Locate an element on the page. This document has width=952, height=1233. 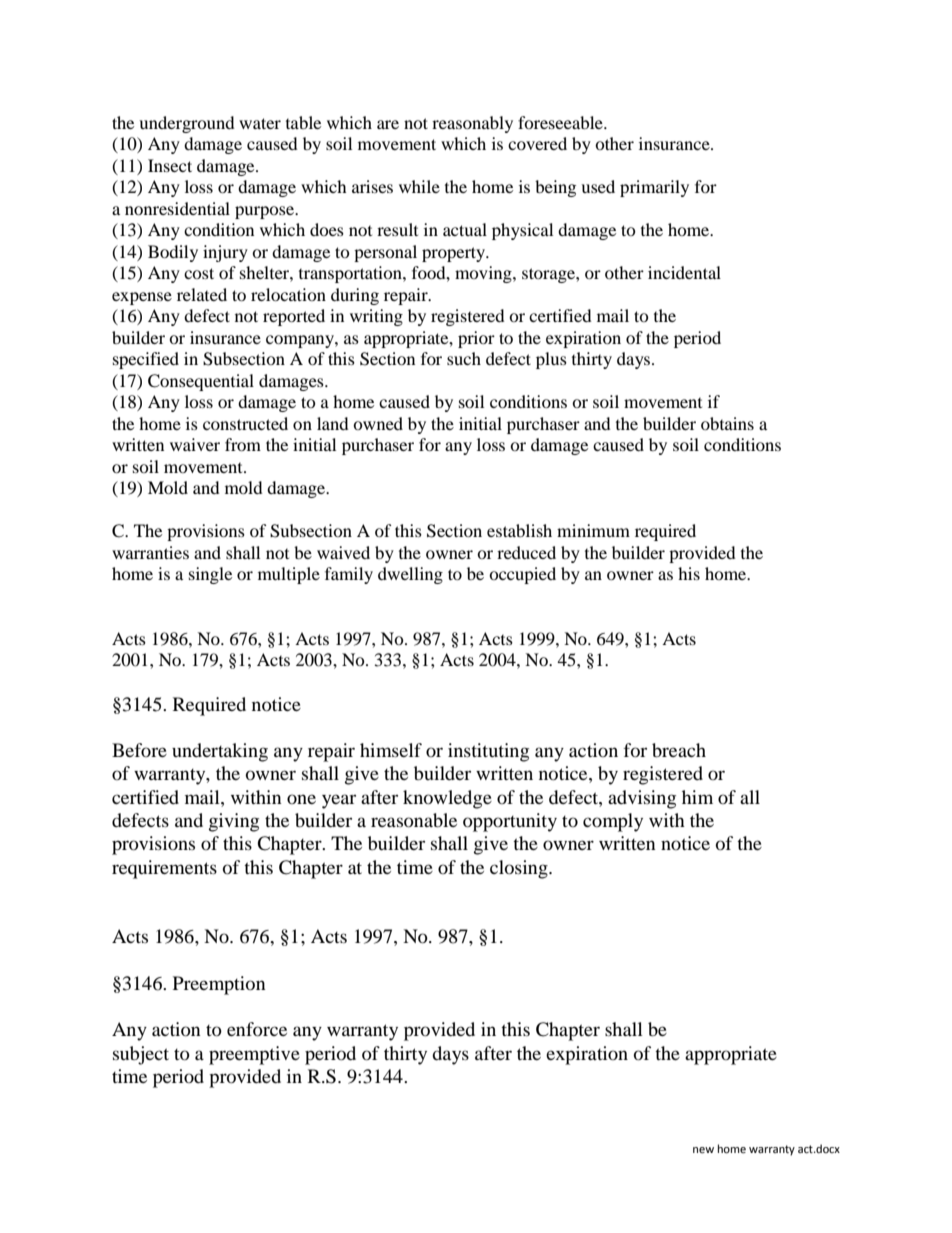
while is located at coordinates (419, 186).
